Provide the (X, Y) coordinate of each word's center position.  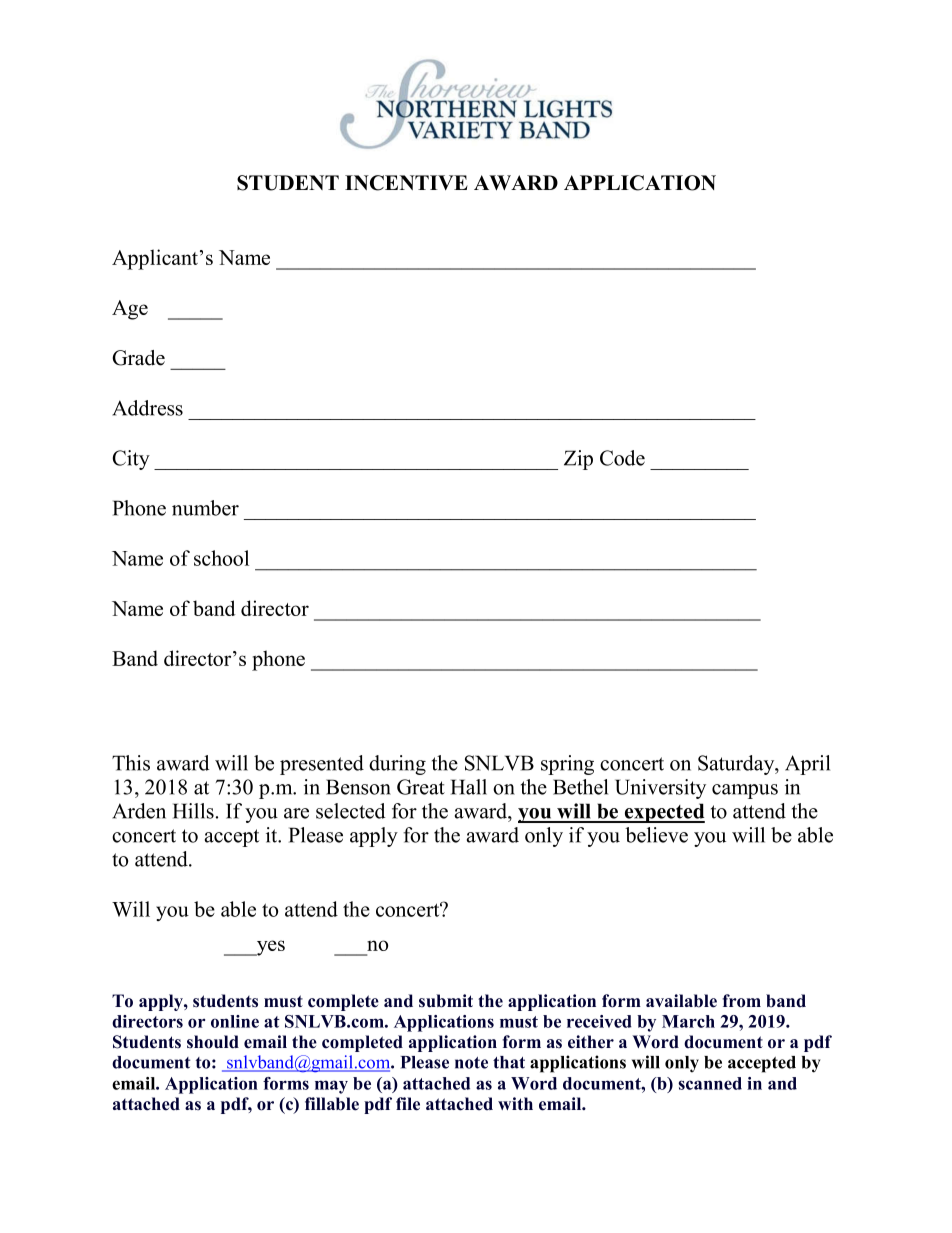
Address (147, 408)
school (221, 558)
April (807, 765)
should (213, 1042)
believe (656, 835)
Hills (193, 811)
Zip (578, 460)
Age (130, 310)
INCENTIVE (406, 183)
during (397, 765)
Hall (469, 787)
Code (622, 458)
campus (745, 791)
